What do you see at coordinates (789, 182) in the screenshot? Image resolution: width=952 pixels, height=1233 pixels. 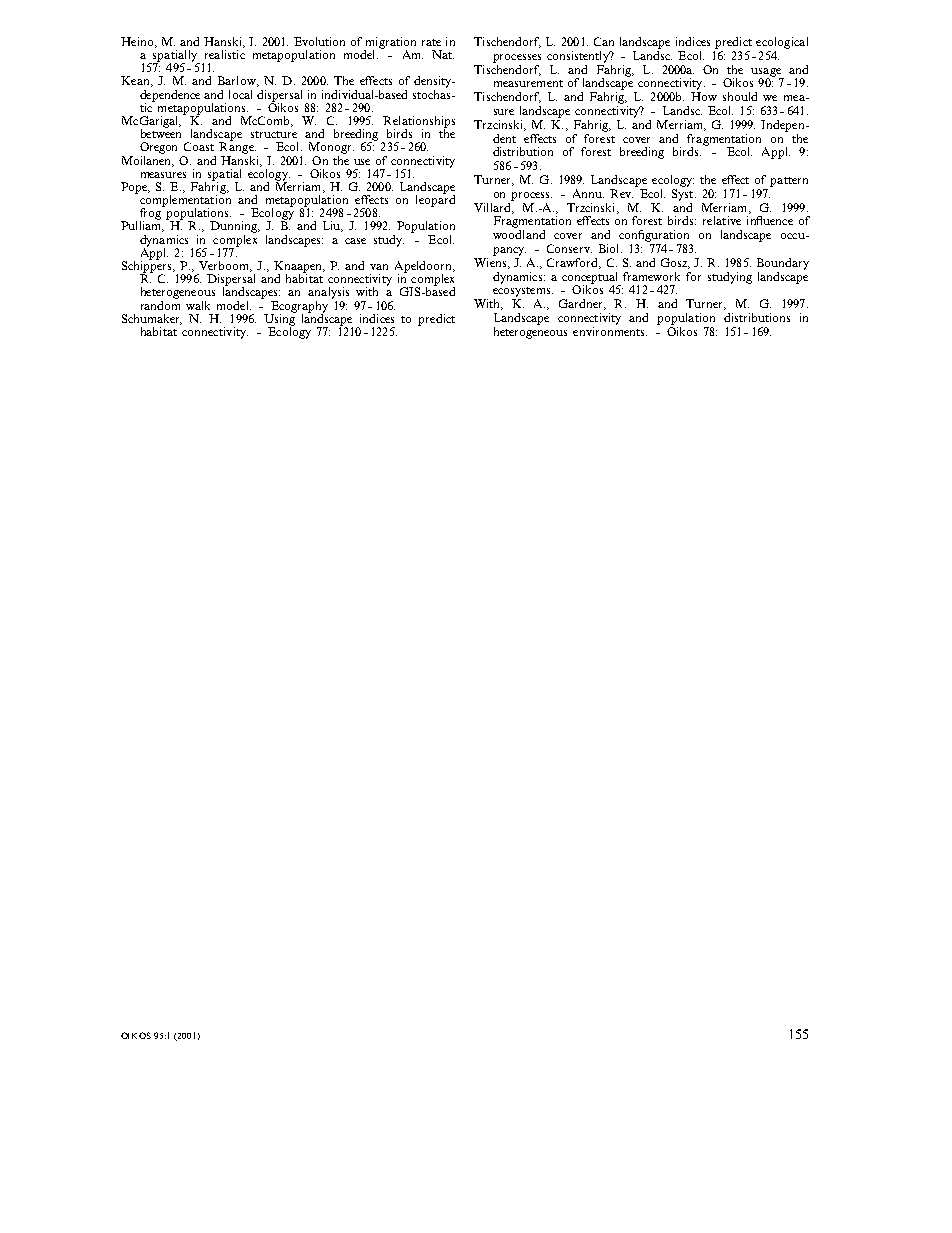 I see `pattern` at bounding box center [789, 182].
